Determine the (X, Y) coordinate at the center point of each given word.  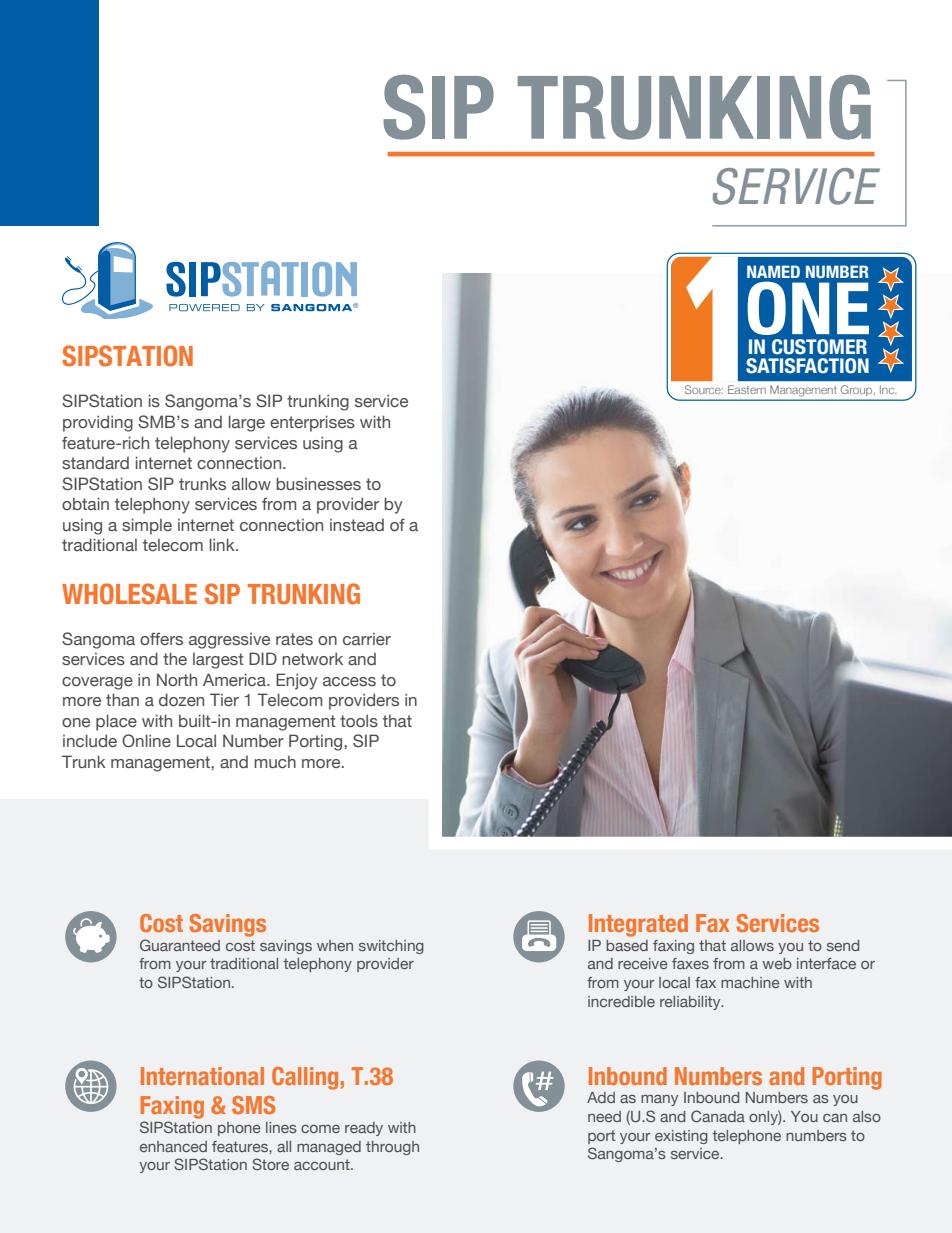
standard (95, 463)
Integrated (638, 925)
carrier (367, 639)
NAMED (773, 271)
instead (357, 525)
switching (391, 947)
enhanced (173, 1146)
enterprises (312, 423)
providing (98, 423)
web (777, 963)
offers (161, 639)
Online (146, 741)
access (349, 681)
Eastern (747, 389)
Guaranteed (180, 945)
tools (359, 720)
